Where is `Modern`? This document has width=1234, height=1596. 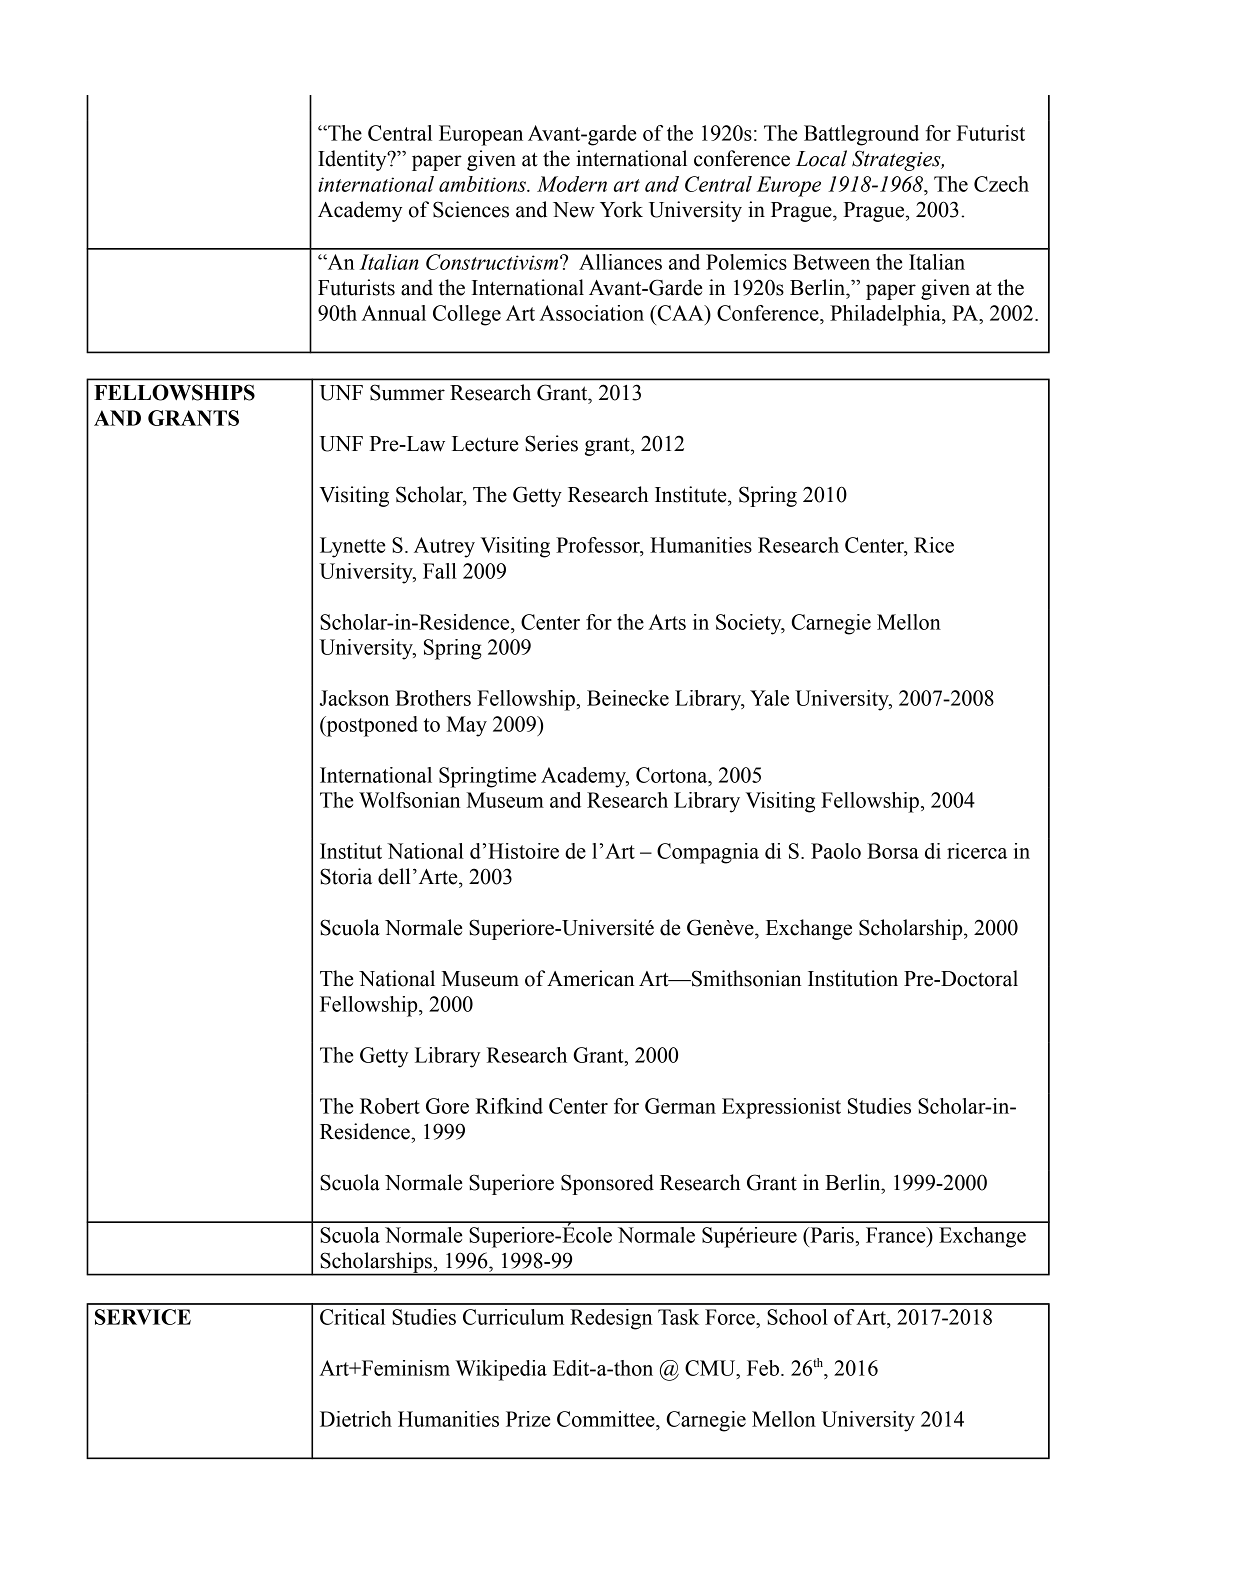
Modern is located at coordinates (572, 184).
